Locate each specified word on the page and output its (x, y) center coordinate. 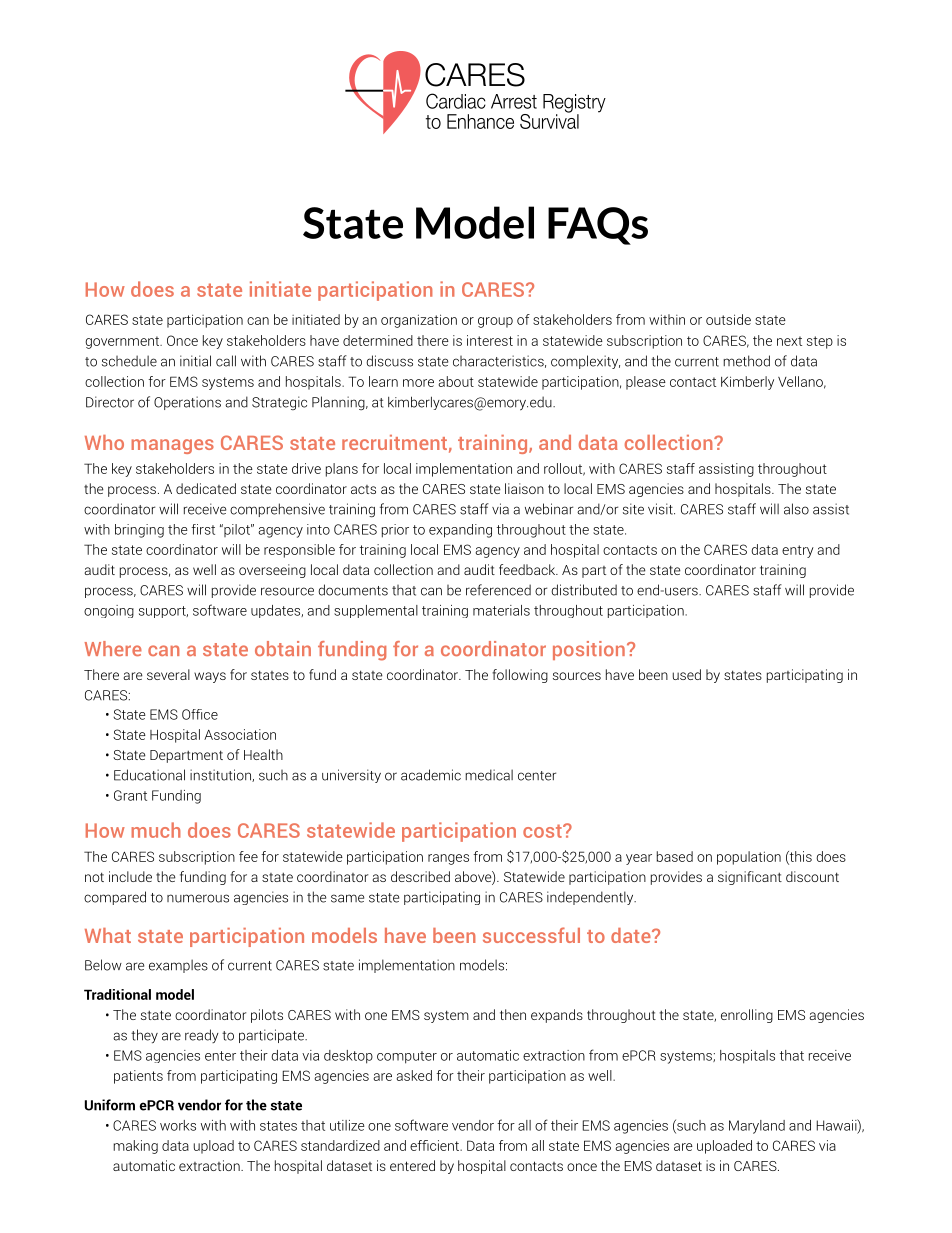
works (178, 1125)
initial (195, 361)
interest (490, 340)
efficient (436, 1145)
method (746, 361)
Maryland (757, 1127)
